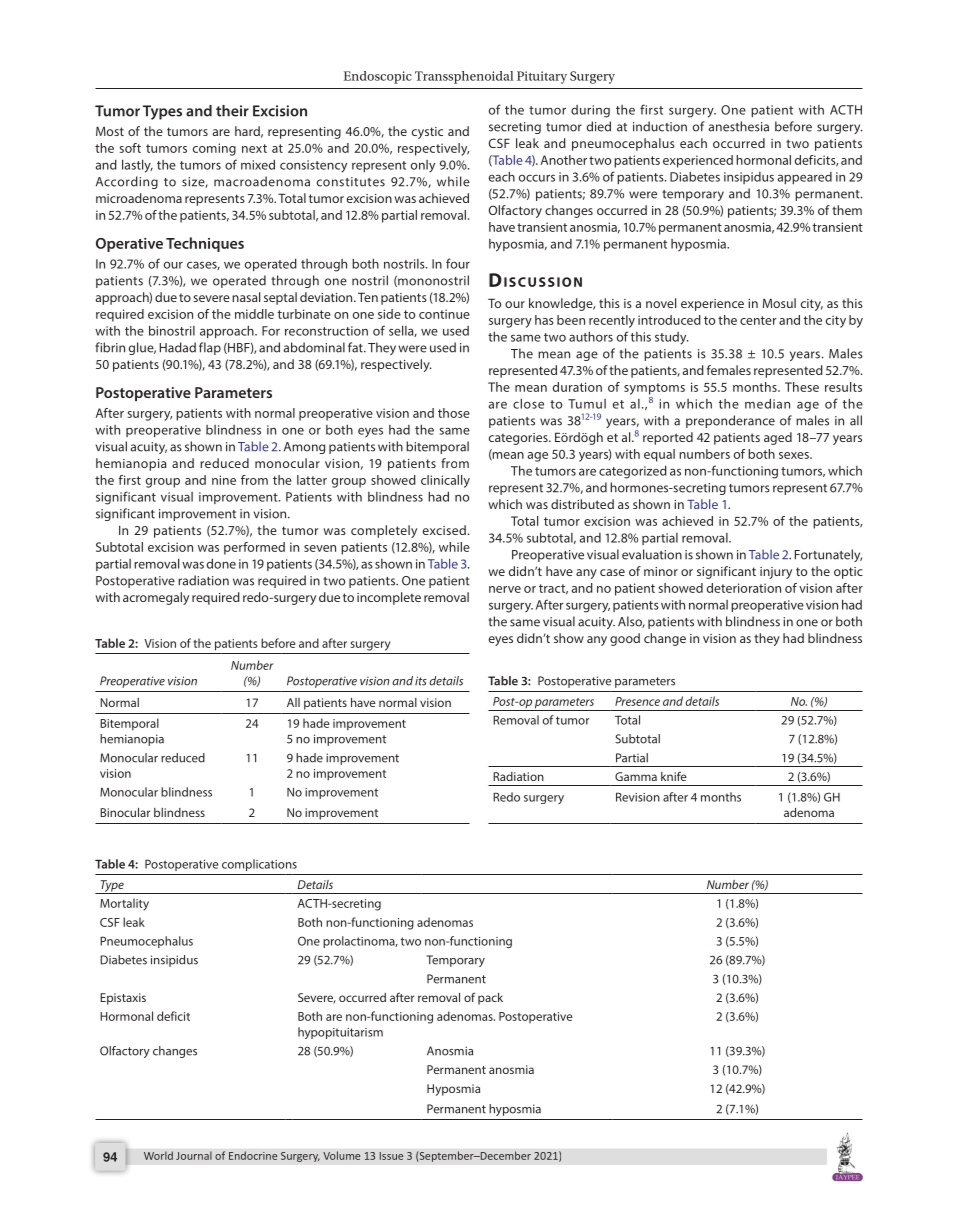 Image resolution: width=958 pixels, height=1232 pixels. What do you see at coordinates (156, 598) in the screenshot?
I see `acromegaly` at bounding box center [156, 598].
